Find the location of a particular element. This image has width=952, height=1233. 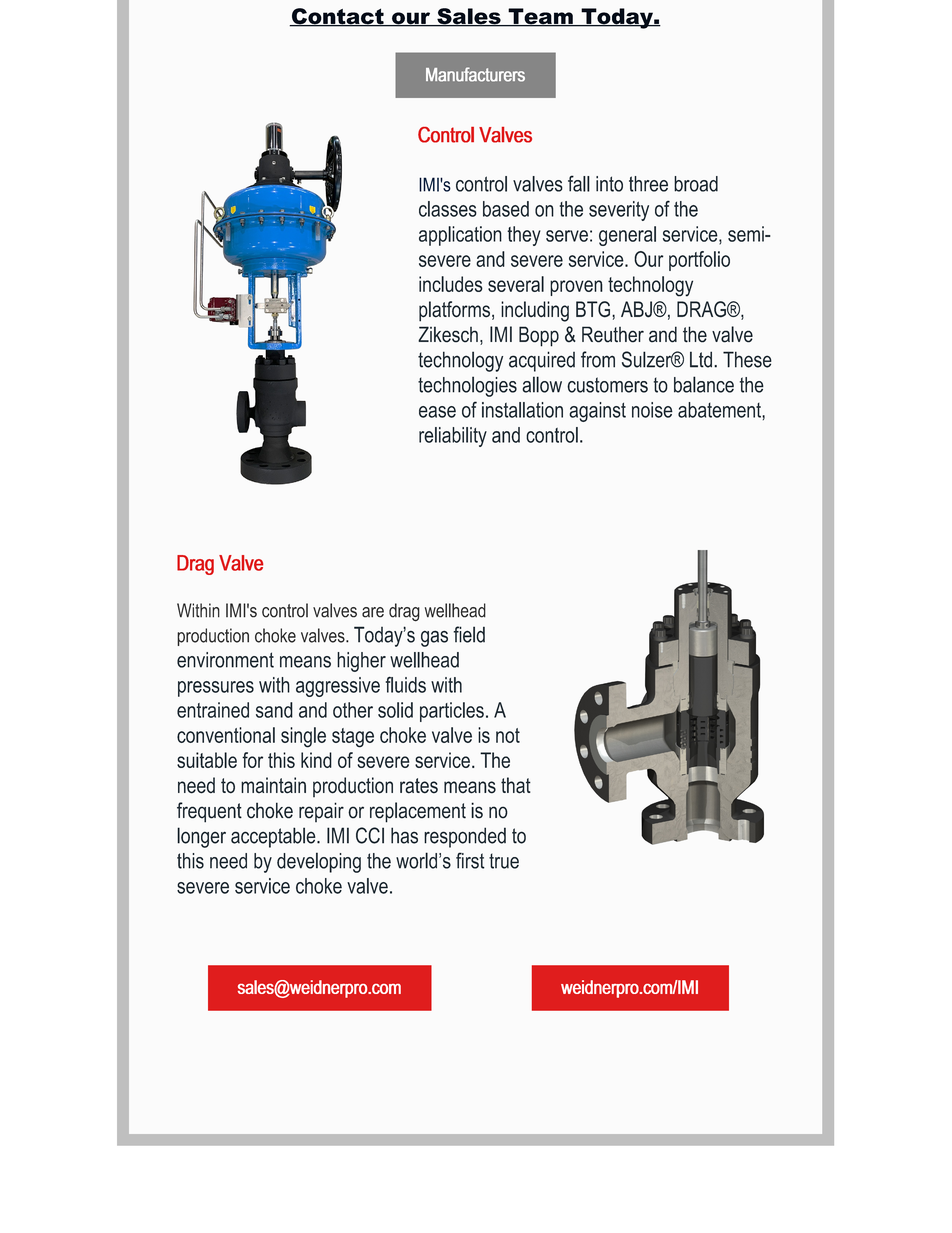

responded is located at coordinates (465, 837).
